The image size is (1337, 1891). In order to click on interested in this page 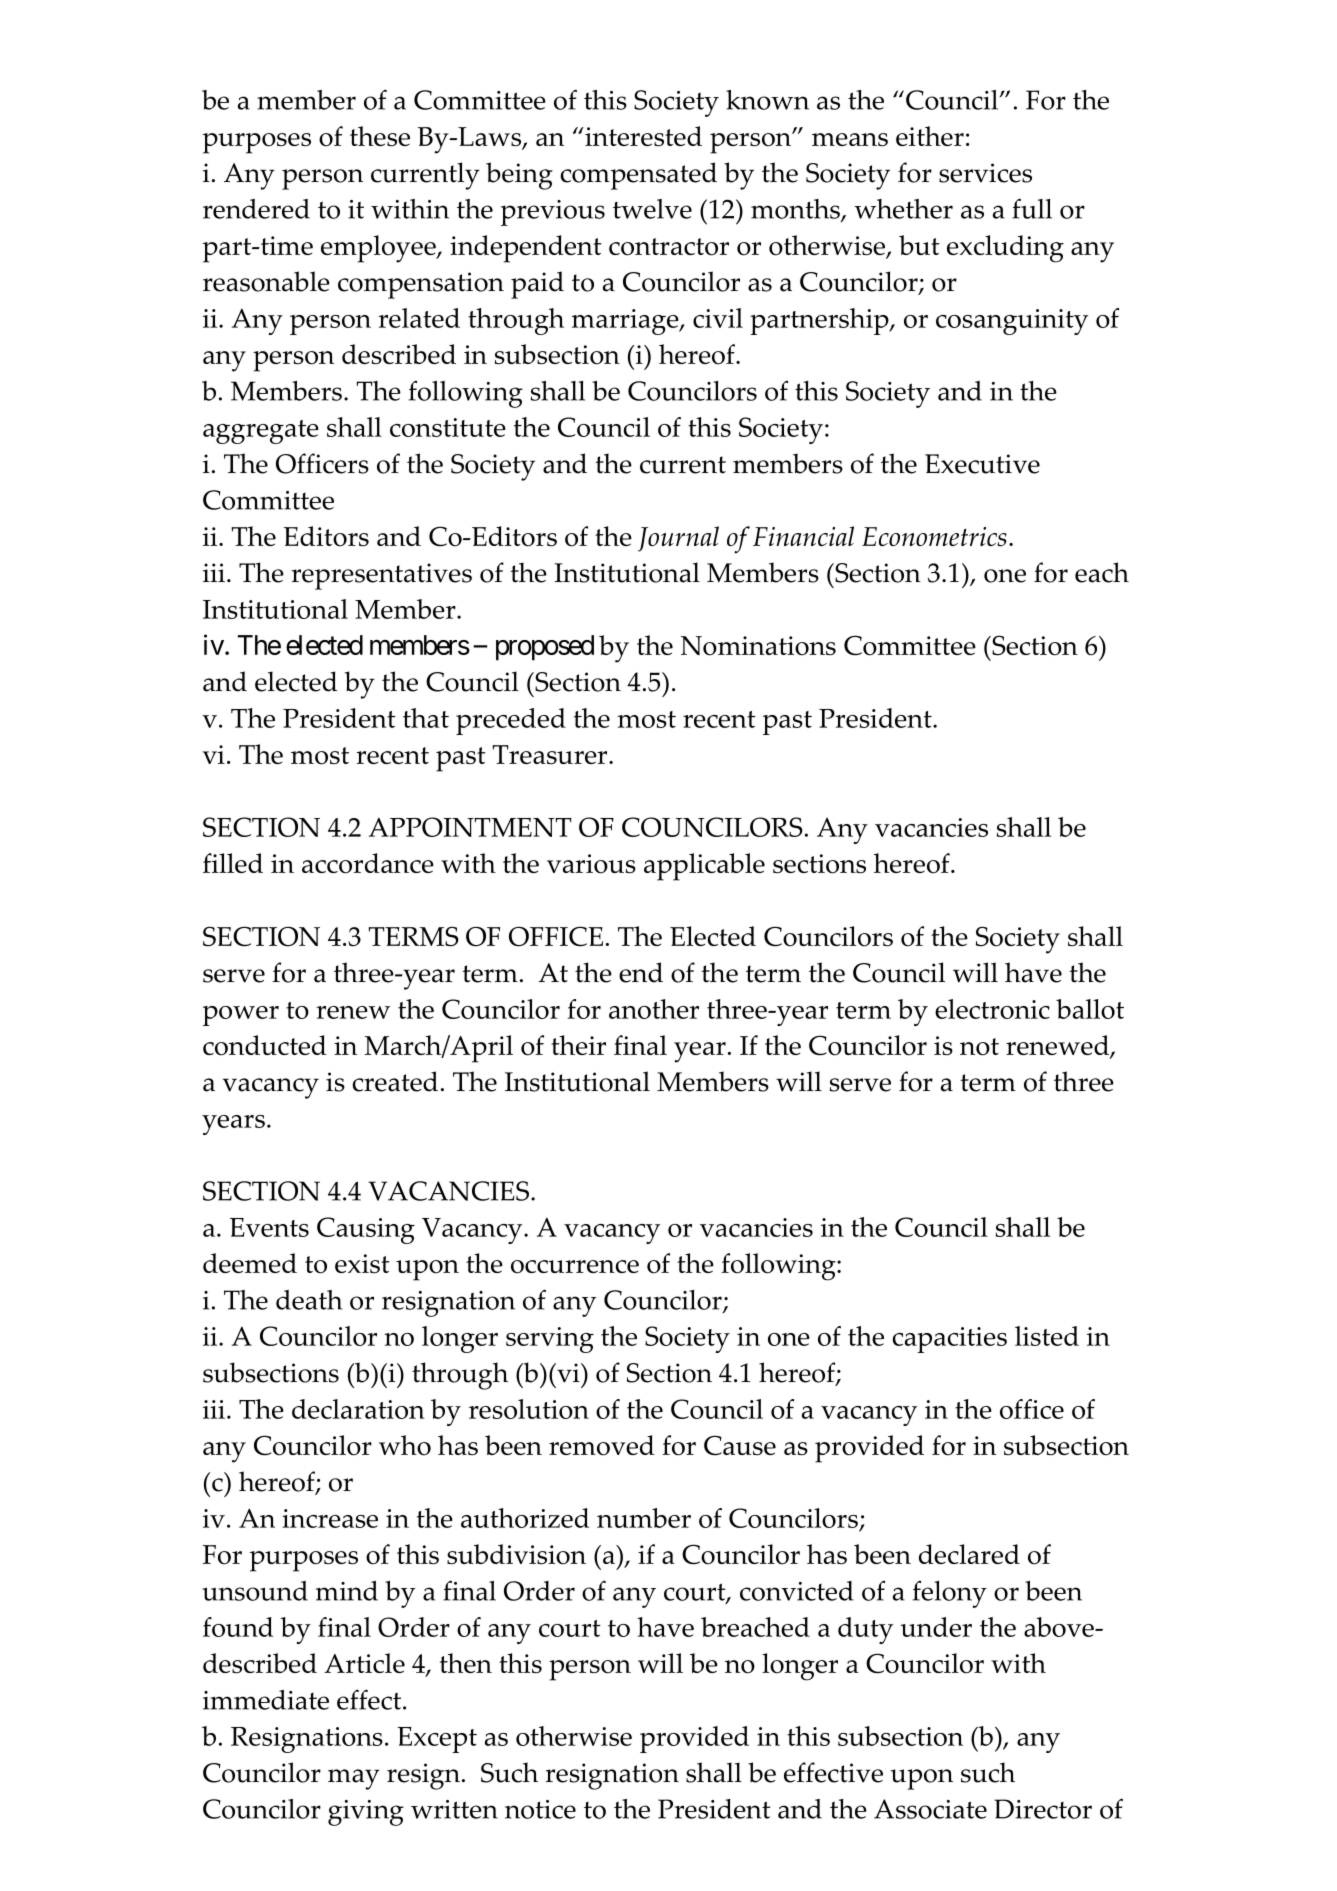, I will do `click(642, 136)`.
